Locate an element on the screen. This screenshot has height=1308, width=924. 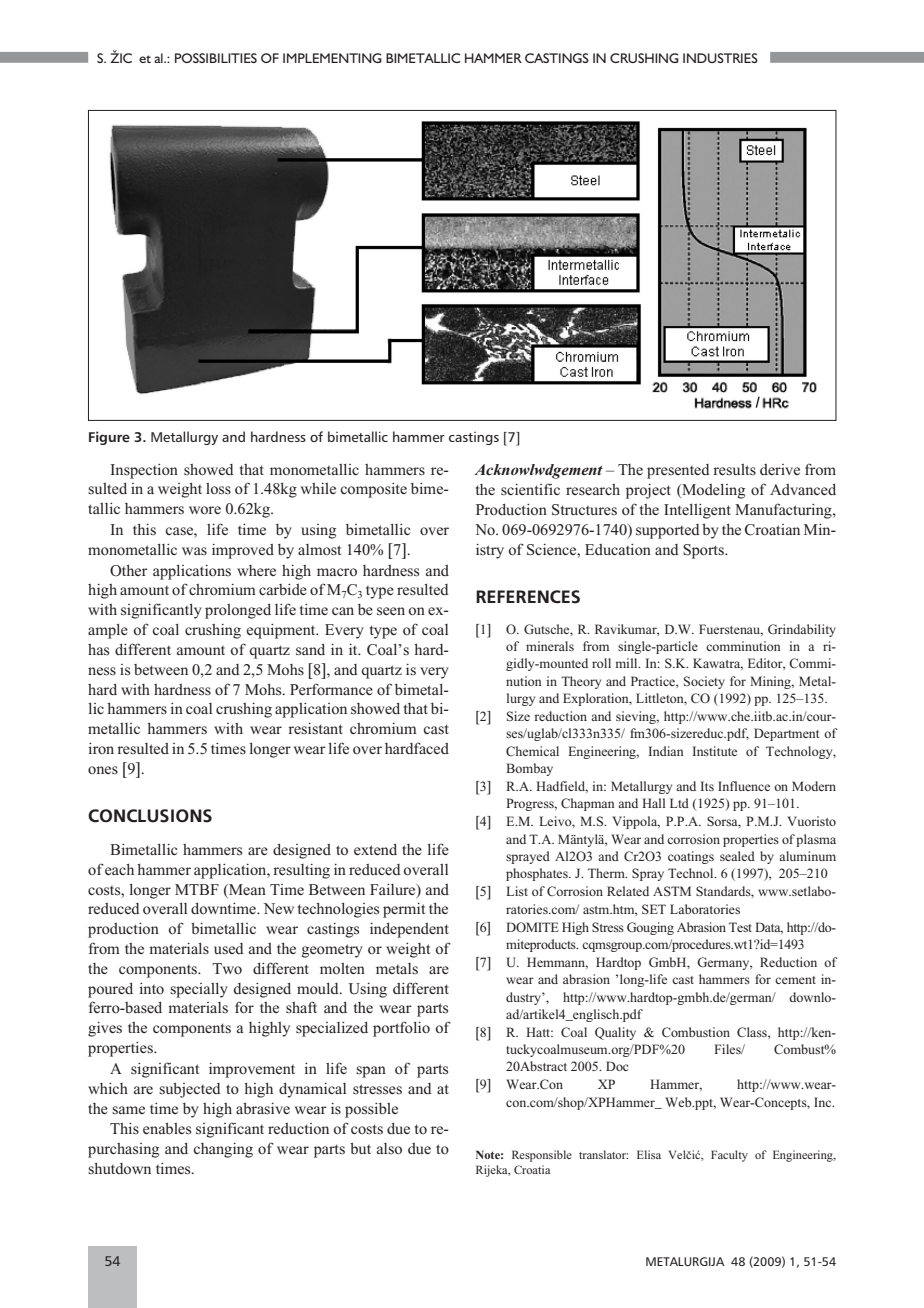
Sports is located at coordinates (704, 551).
